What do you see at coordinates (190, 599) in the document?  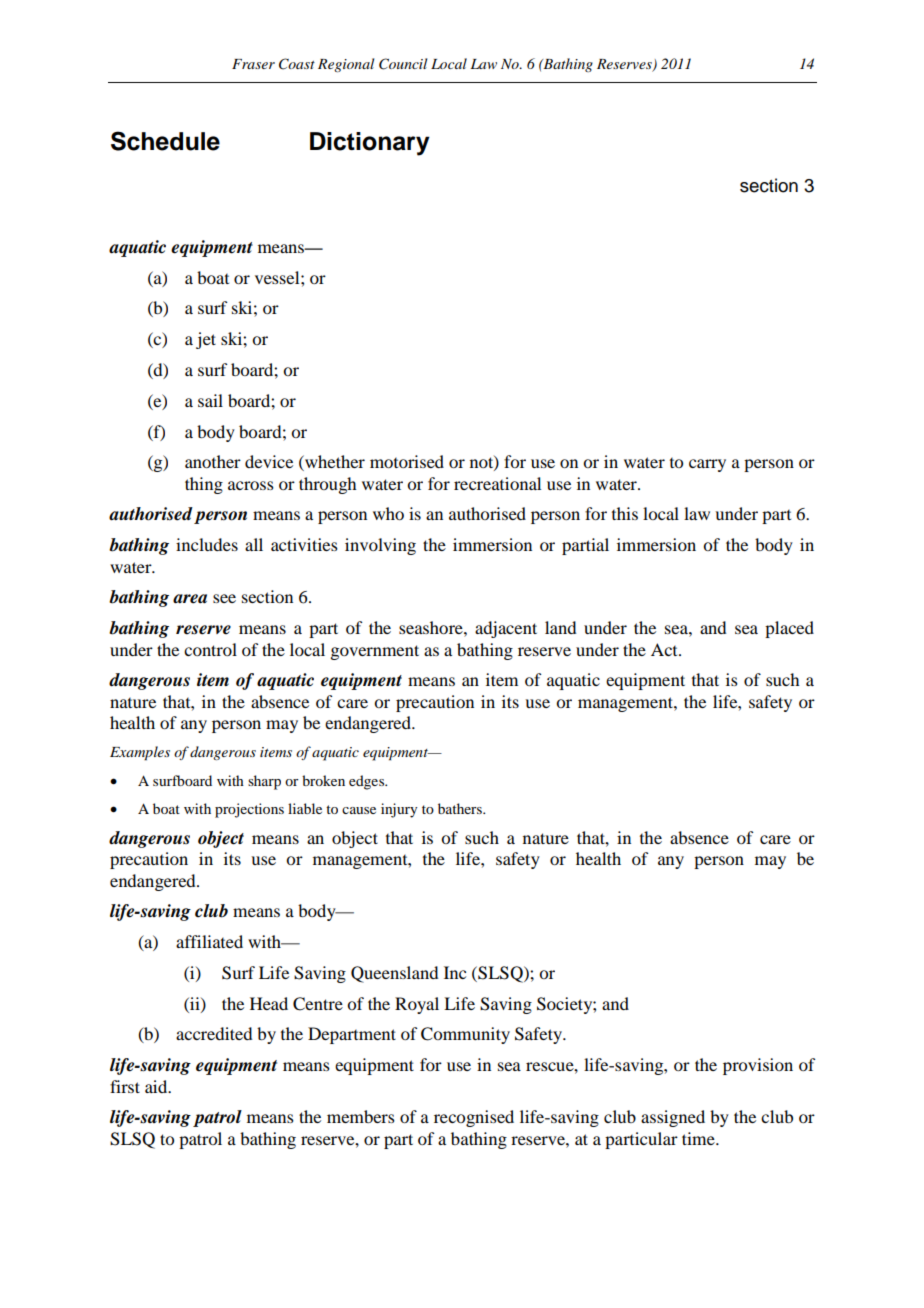 I see `area` at bounding box center [190, 599].
